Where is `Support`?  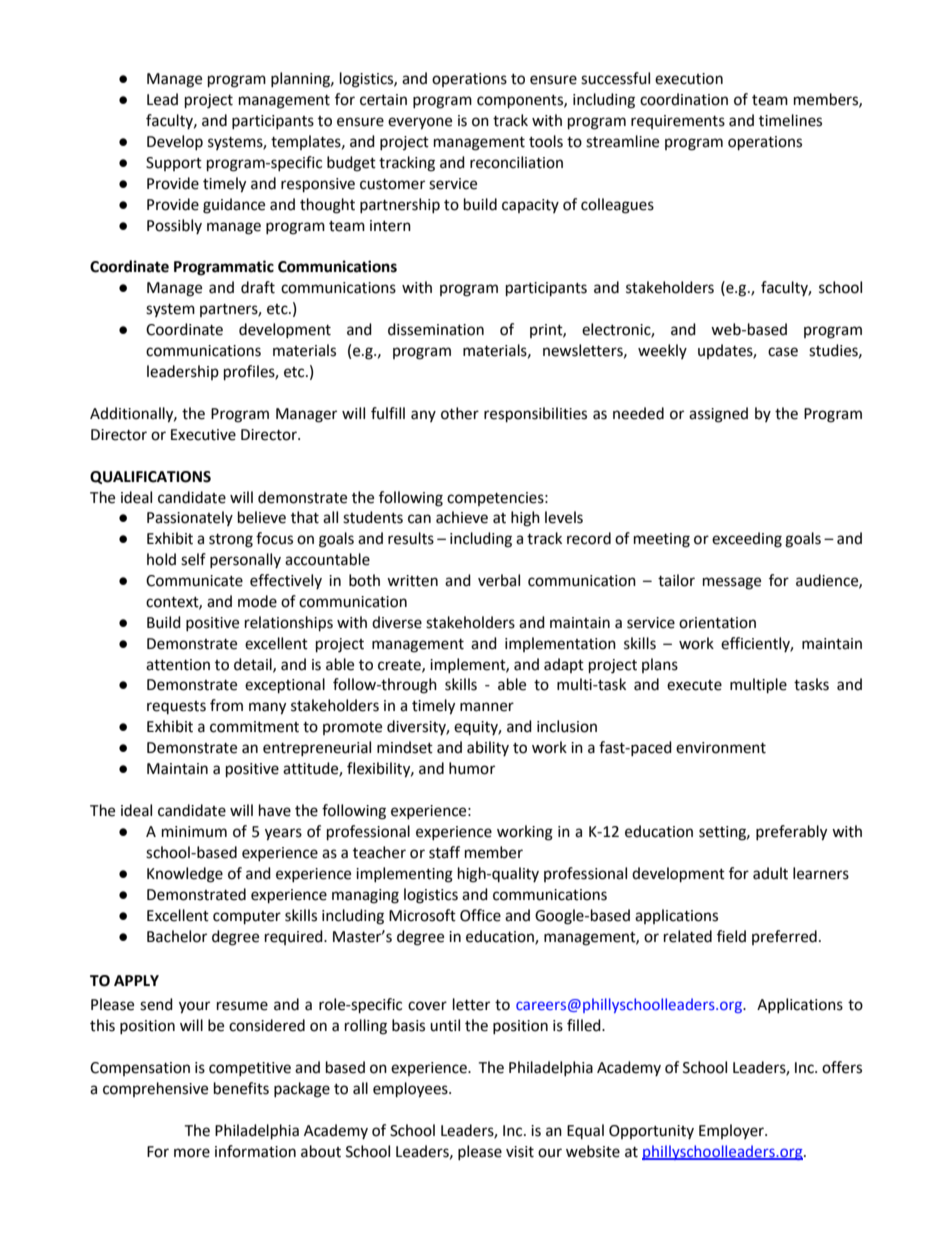 Support is located at coordinates (174, 164).
